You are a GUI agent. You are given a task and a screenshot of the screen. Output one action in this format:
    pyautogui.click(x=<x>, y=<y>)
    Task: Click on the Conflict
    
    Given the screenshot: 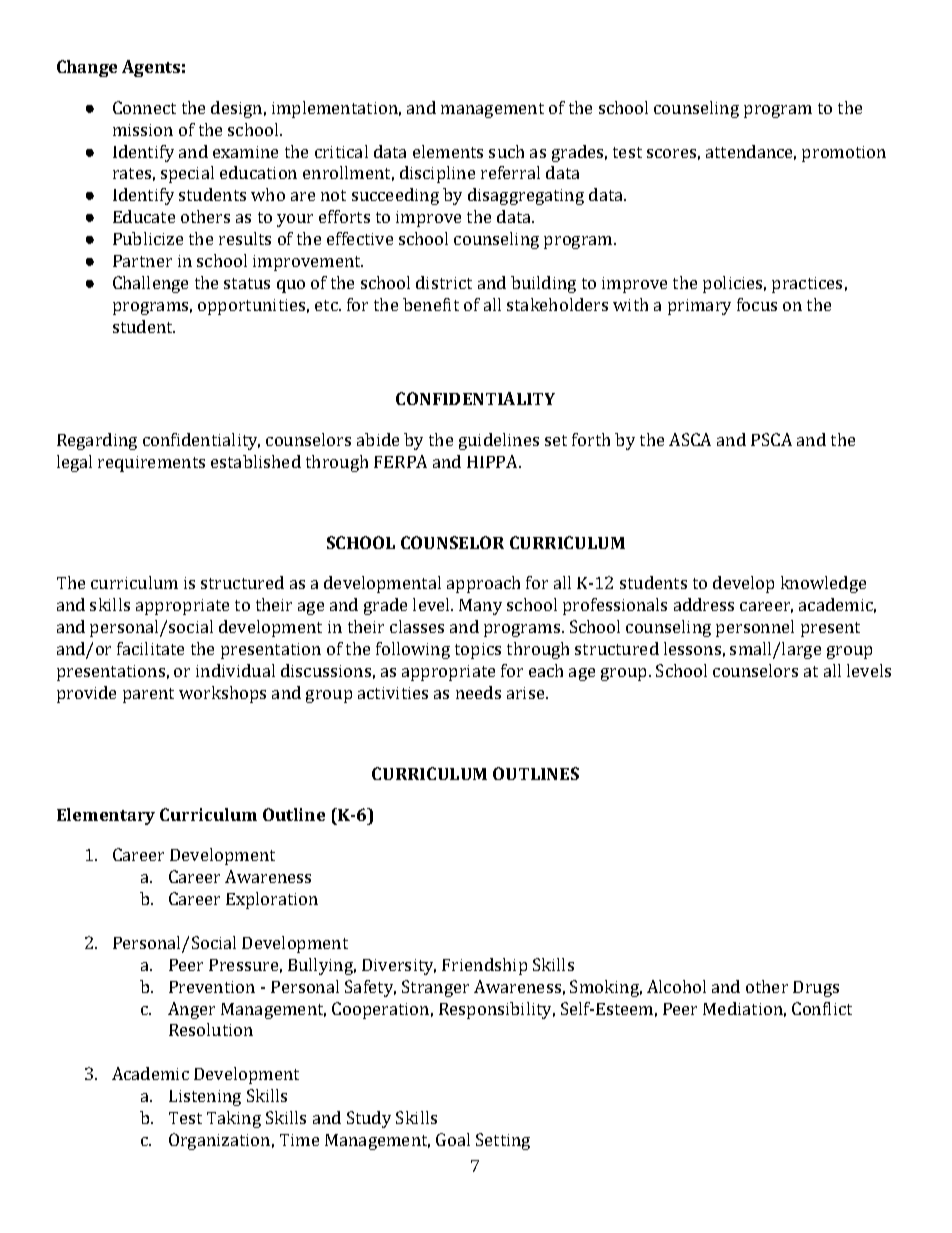 What is the action you would take?
    pyautogui.click(x=822, y=1008)
